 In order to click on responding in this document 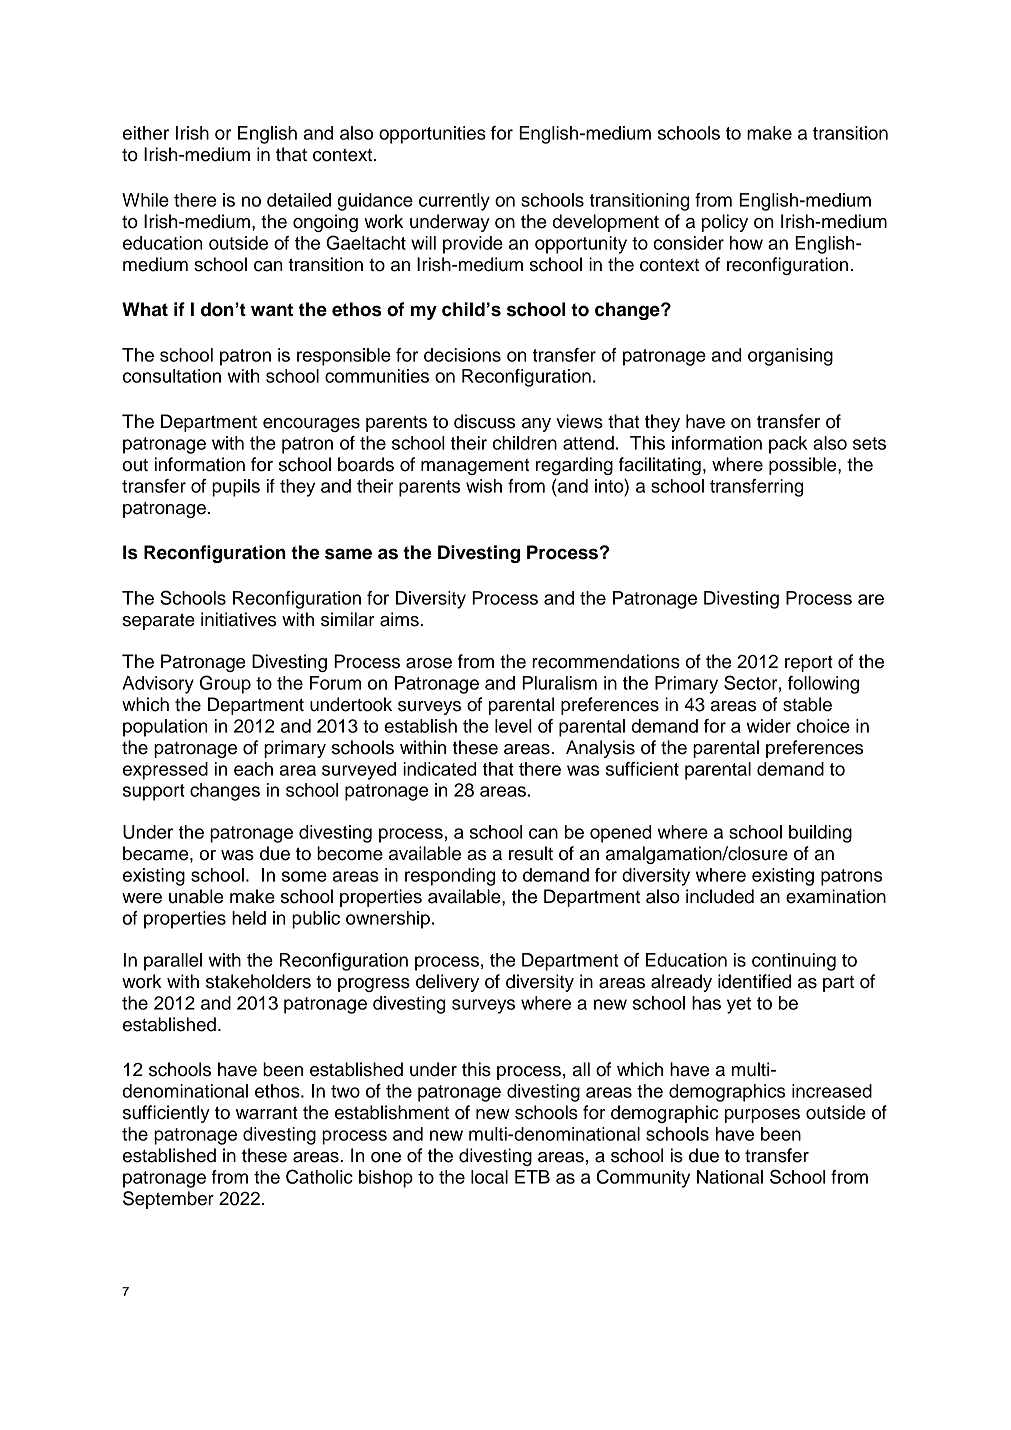, I will do `click(450, 877)`.
